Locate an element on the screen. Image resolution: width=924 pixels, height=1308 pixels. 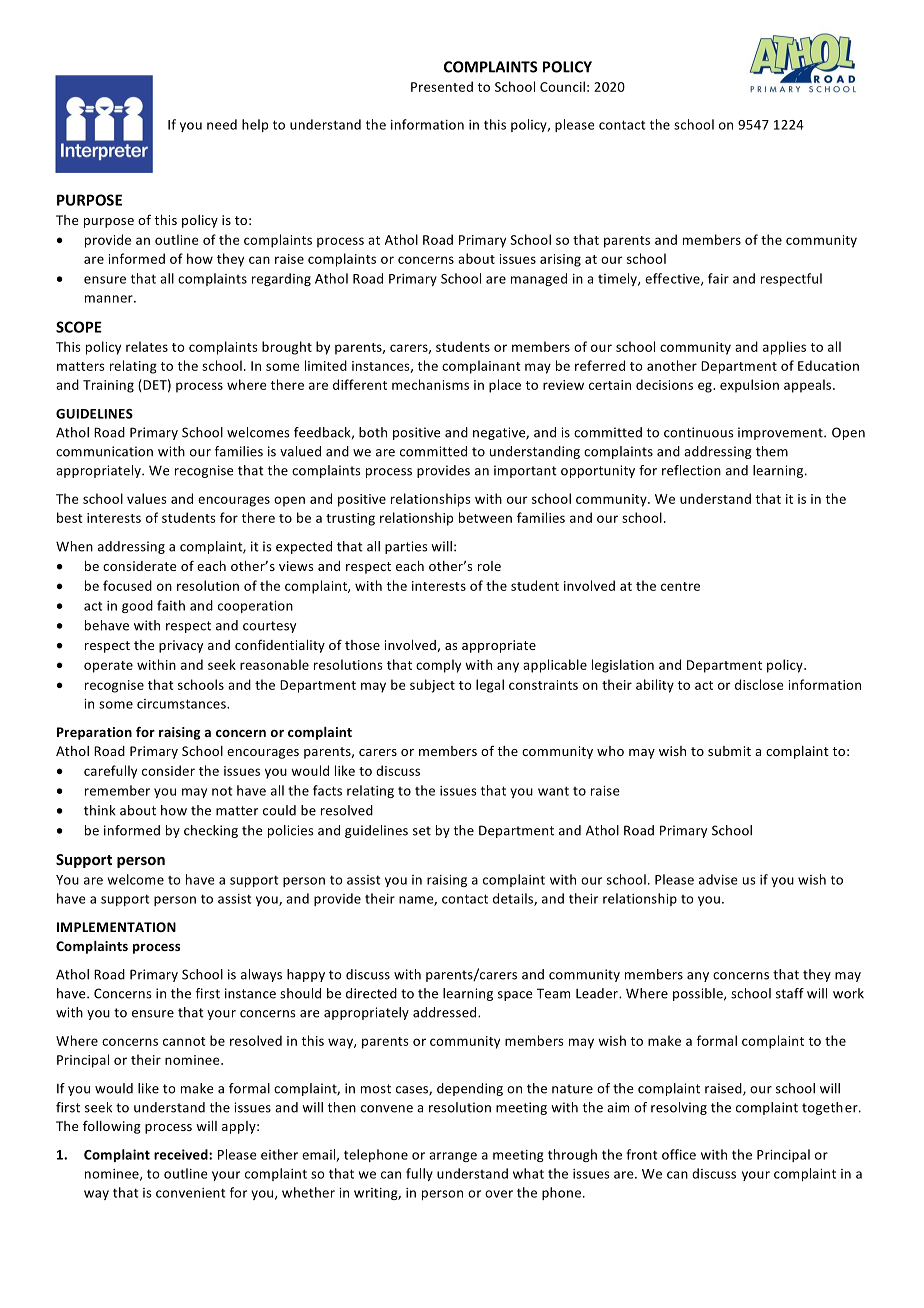
received is located at coordinates (182, 1154).
